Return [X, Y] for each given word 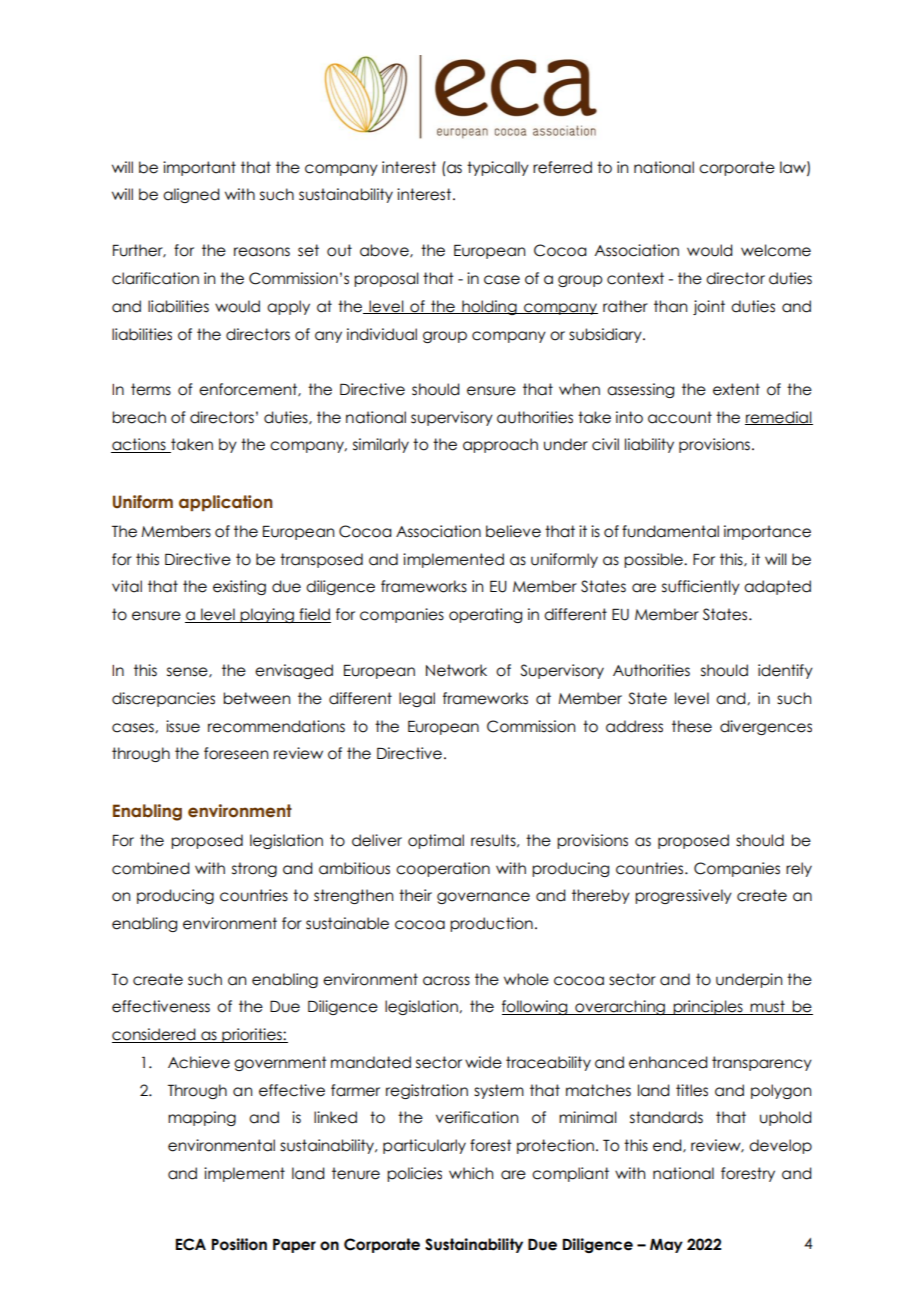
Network [456, 670]
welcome [776, 250]
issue [183, 726]
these [692, 726]
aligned [191, 195]
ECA [191, 1244]
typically [498, 168]
